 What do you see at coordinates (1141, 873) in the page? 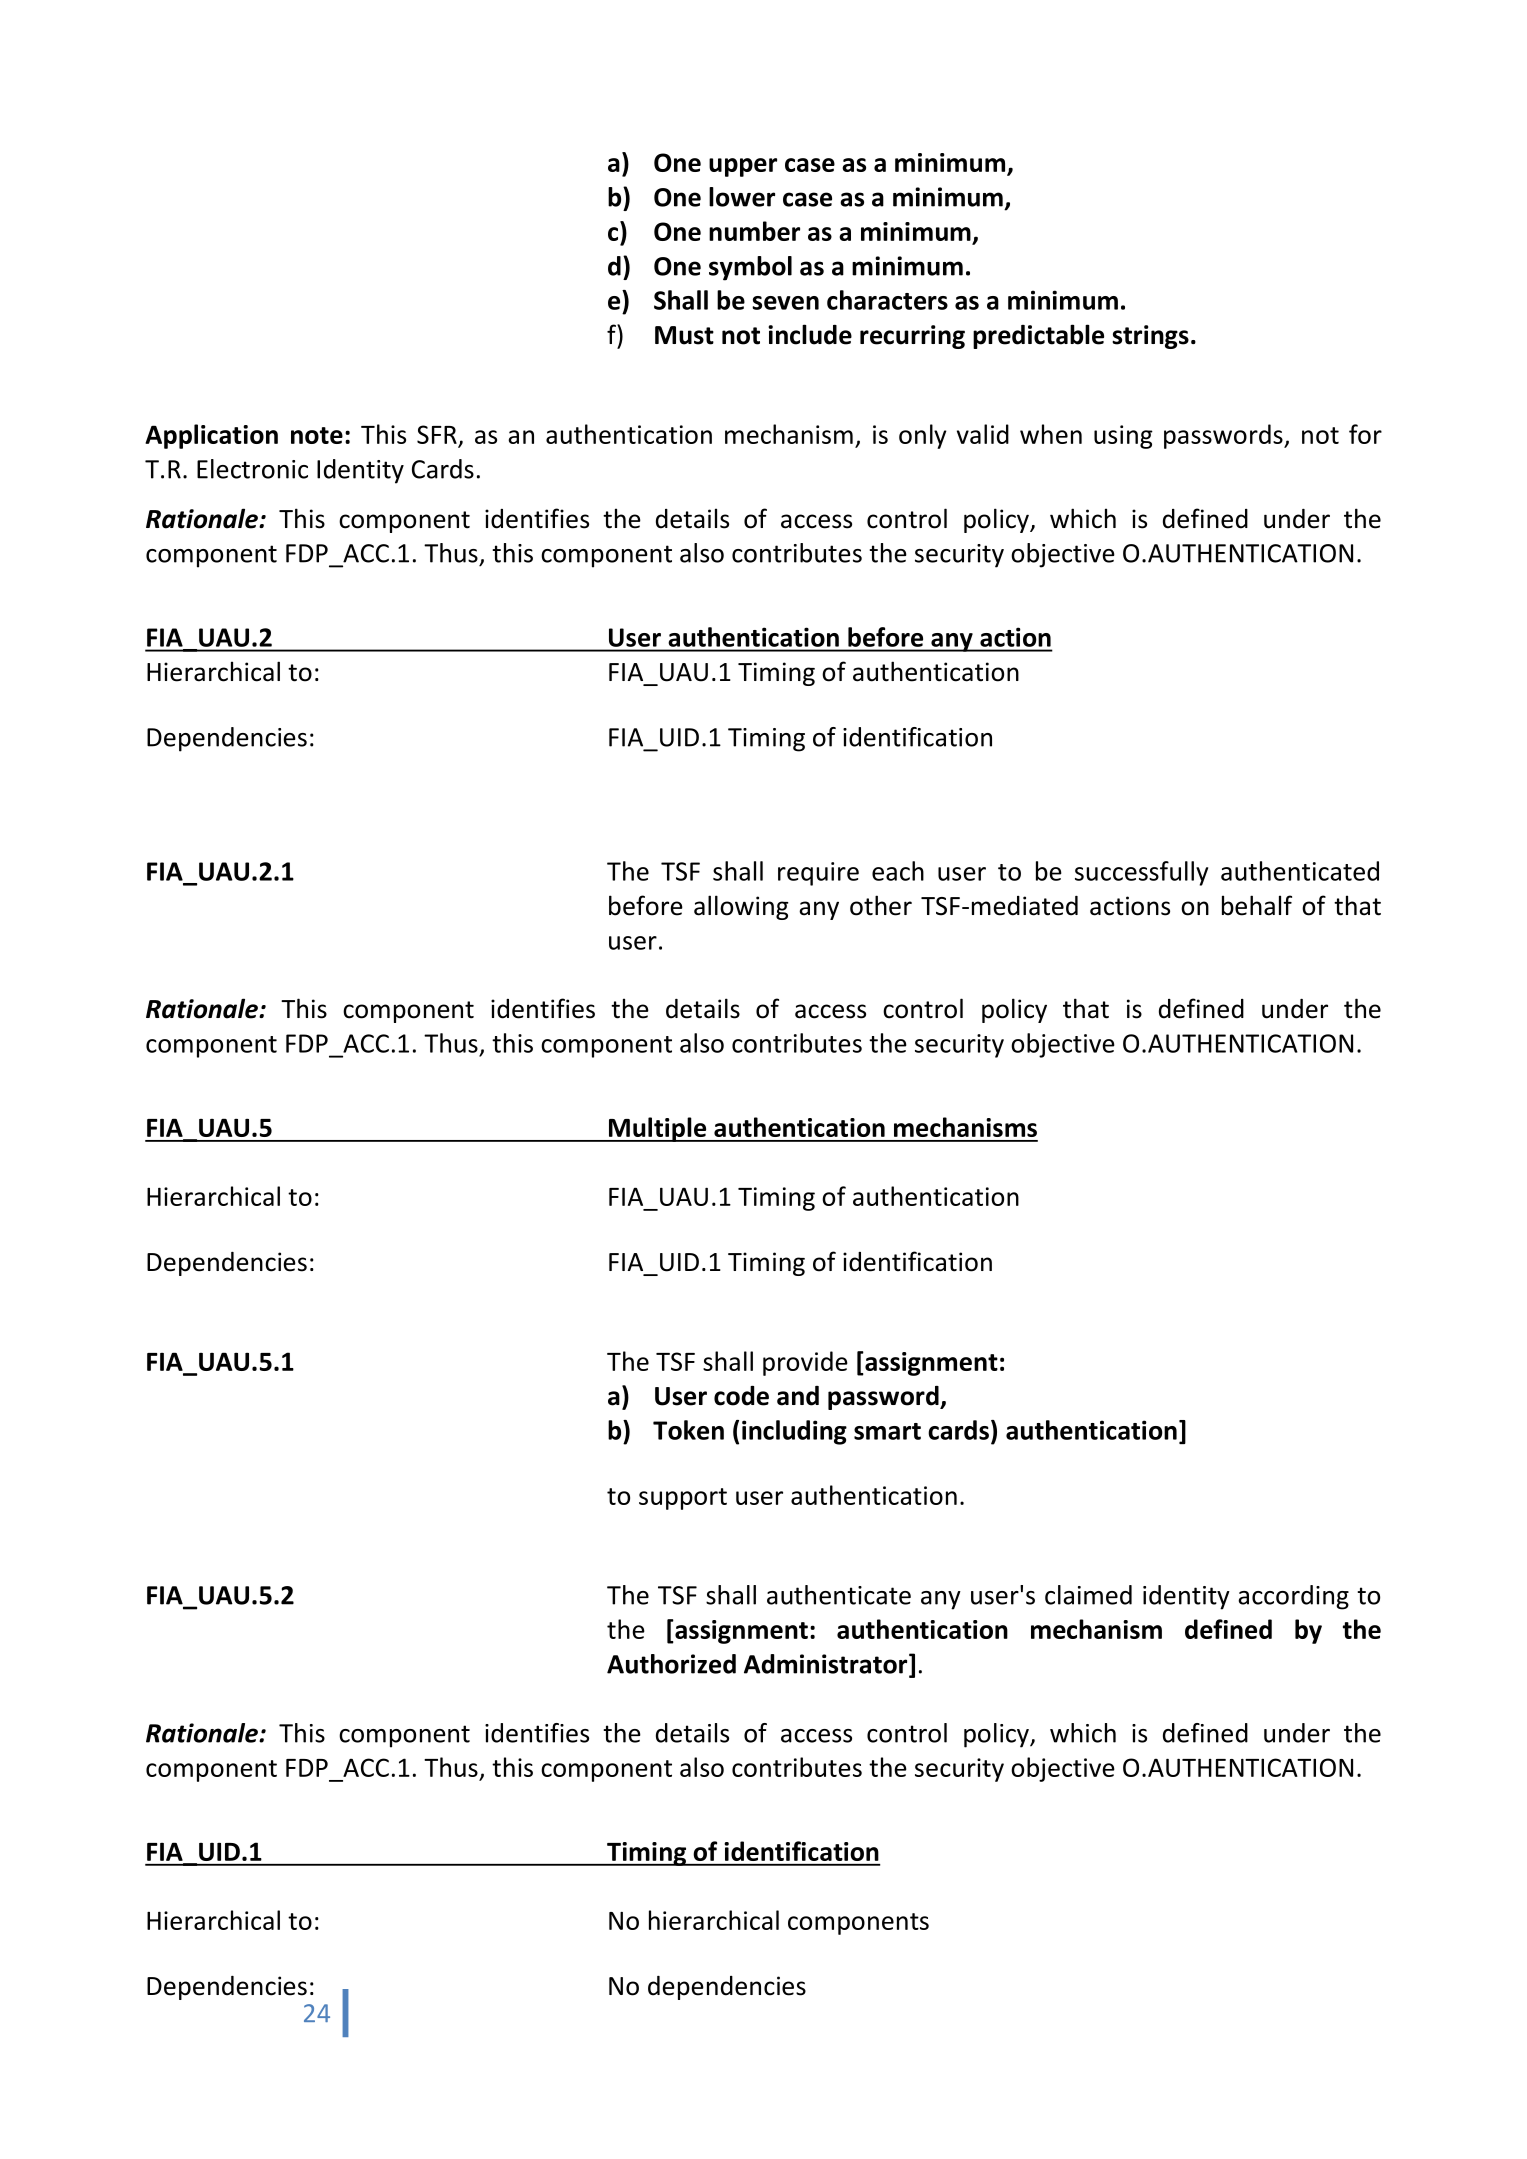
I see `successfully` at bounding box center [1141, 873].
